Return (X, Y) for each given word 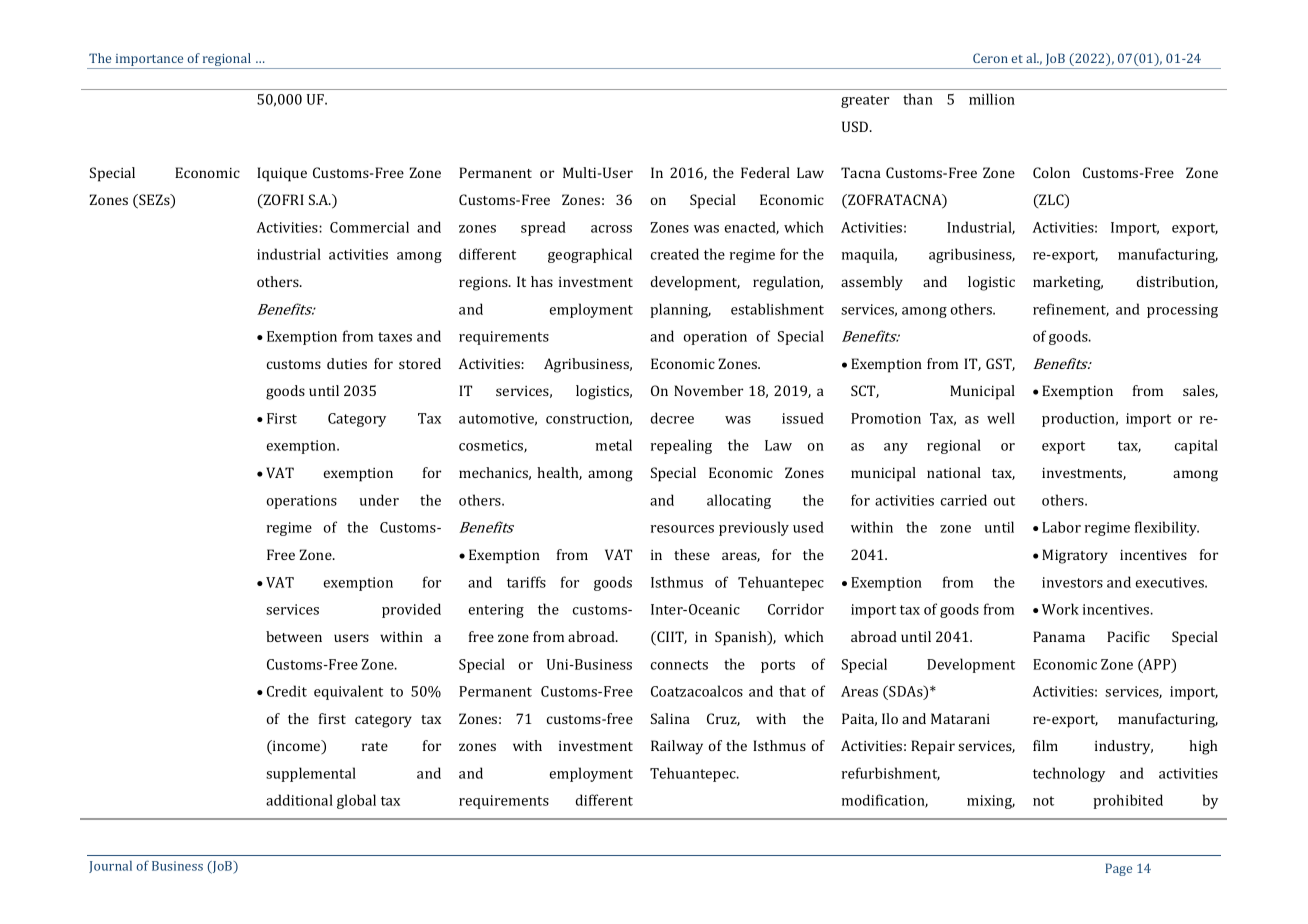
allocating (739, 501)
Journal (110, 867)
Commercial (369, 227)
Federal (765, 172)
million (992, 99)
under (379, 500)
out (1004, 501)
